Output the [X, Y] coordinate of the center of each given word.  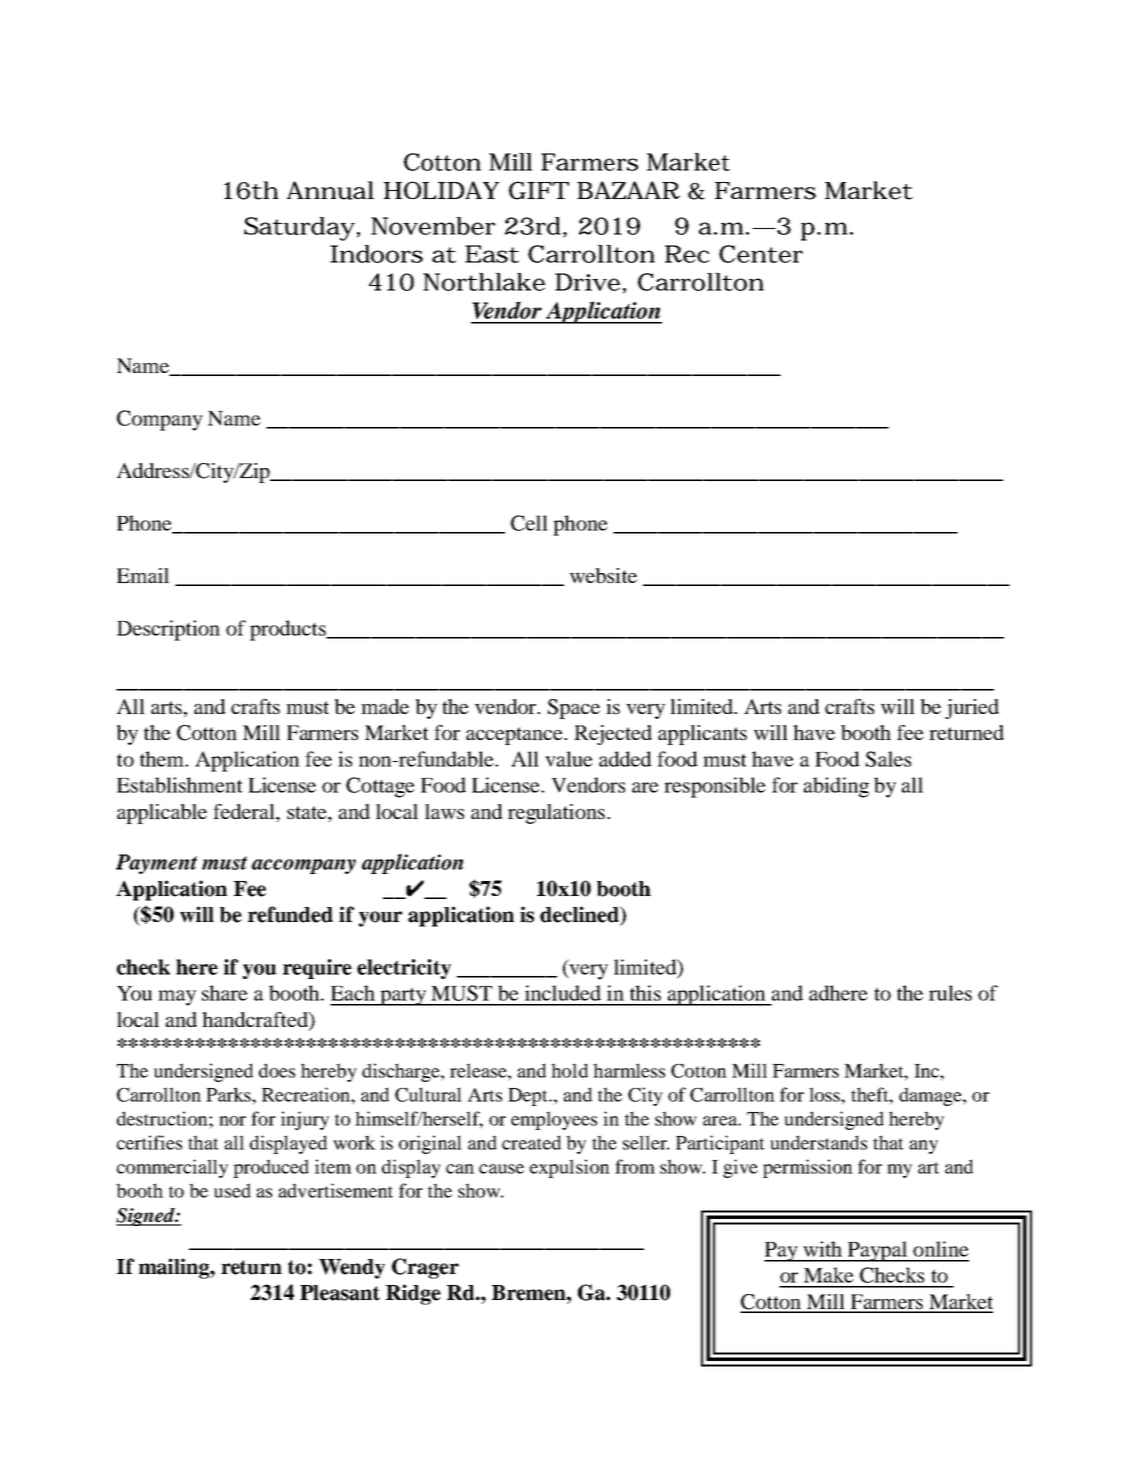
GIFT [539, 190]
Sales [888, 759]
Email [143, 575]
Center [761, 254]
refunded [290, 914]
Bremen [530, 1293]
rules [950, 993]
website [603, 575]
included [563, 993]
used [232, 1190]
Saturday [299, 229]
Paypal [878, 1251]
